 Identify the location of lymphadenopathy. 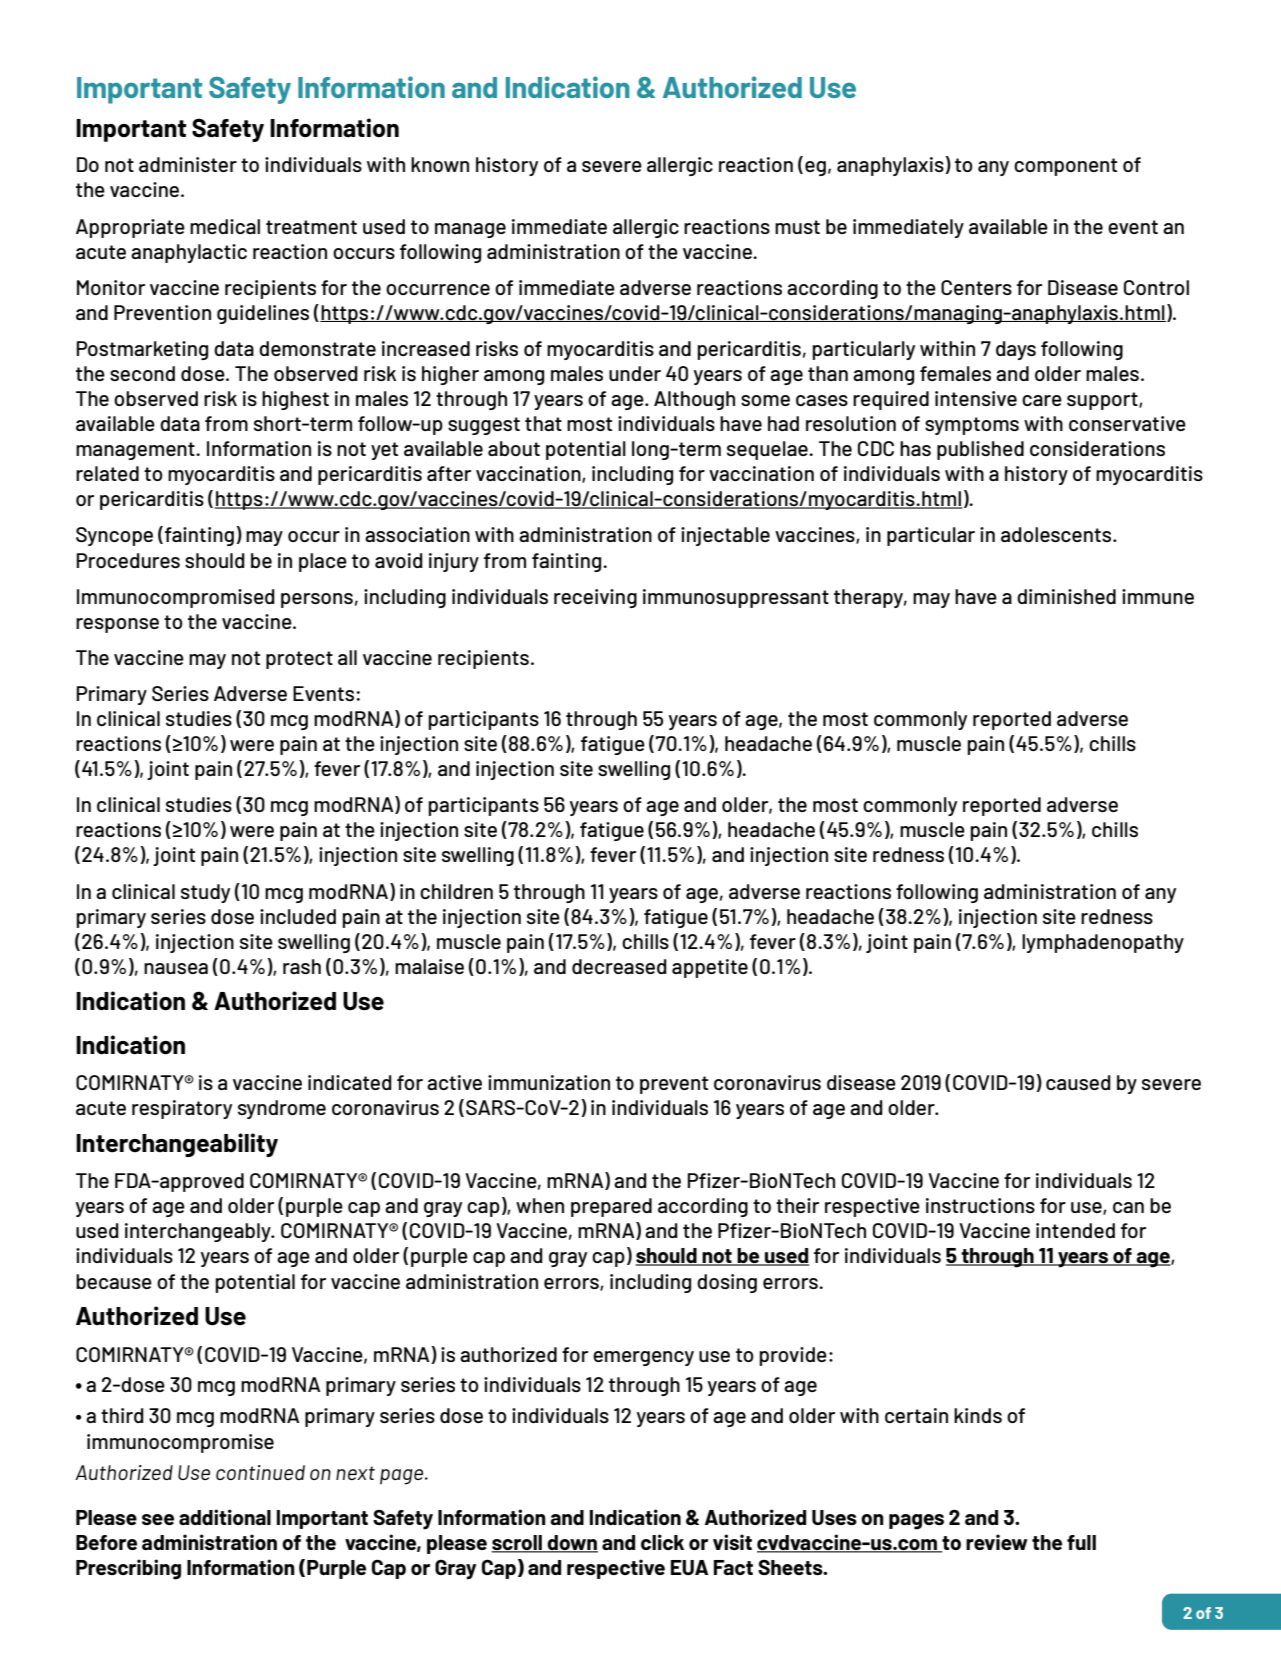
(1103, 943).
